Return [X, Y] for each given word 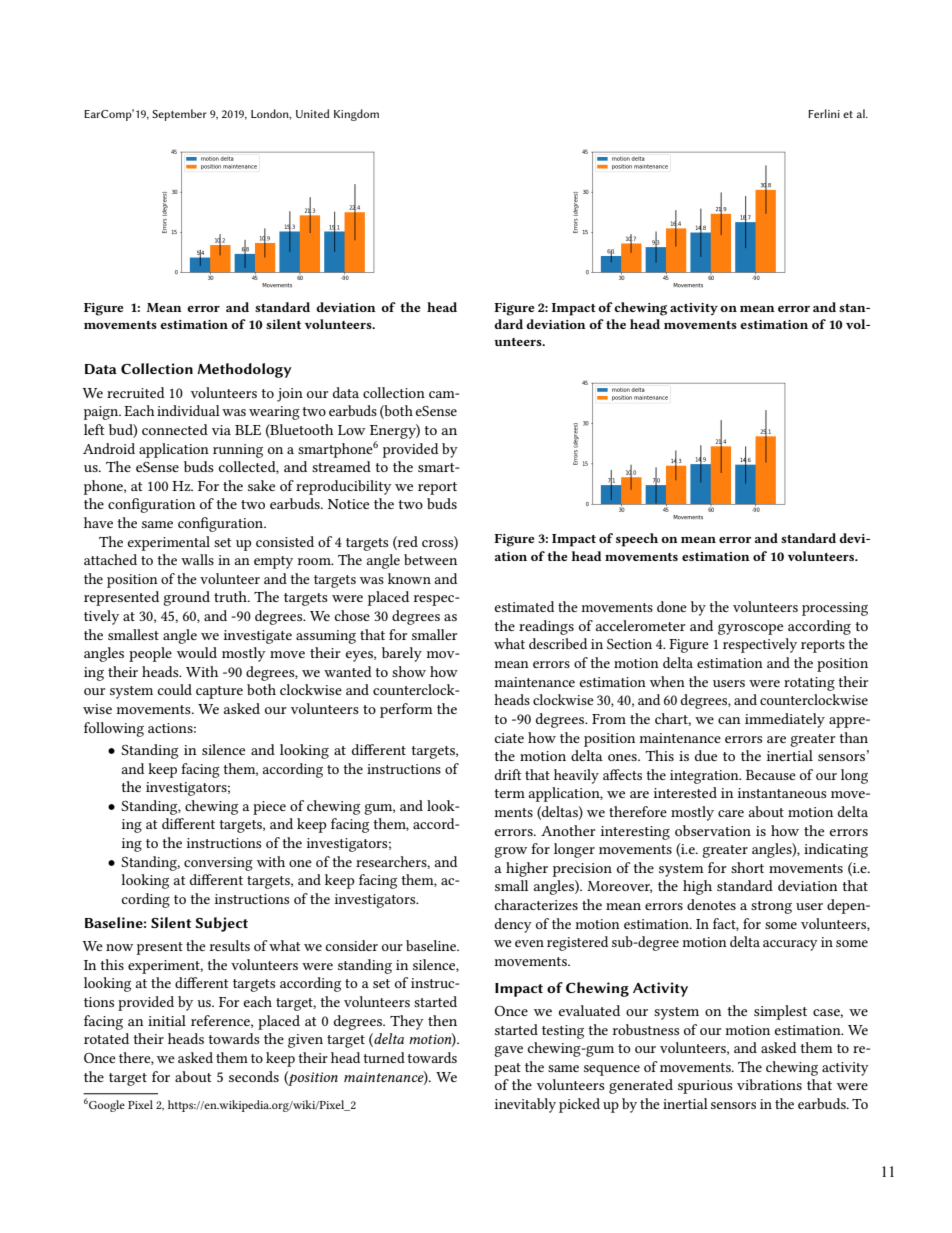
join [290, 395]
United [312, 113]
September [179, 115]
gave [508, 1051]
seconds [254, 1076]
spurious [705, 1087]
